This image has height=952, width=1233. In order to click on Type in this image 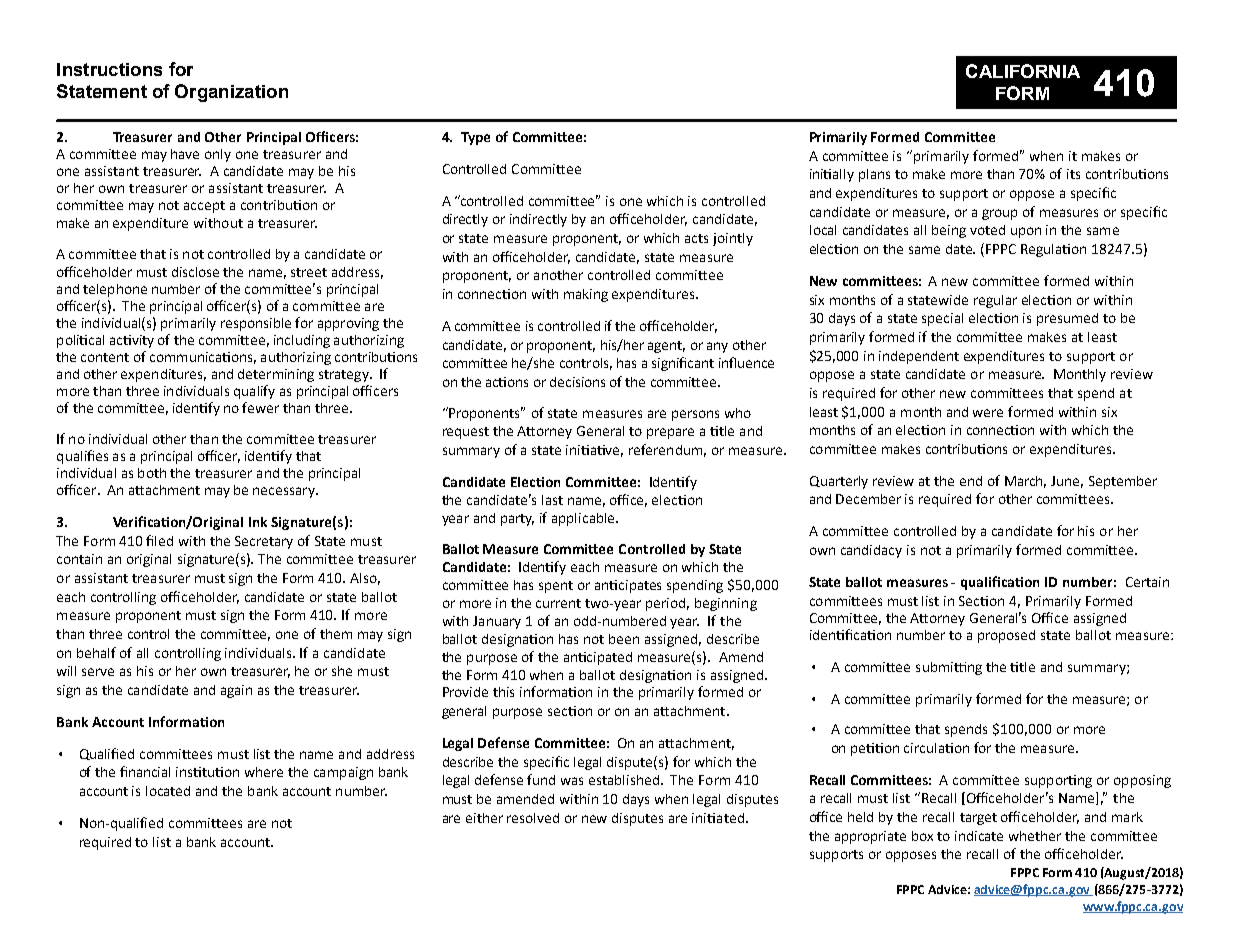, I will do `click(475, 138)`.
